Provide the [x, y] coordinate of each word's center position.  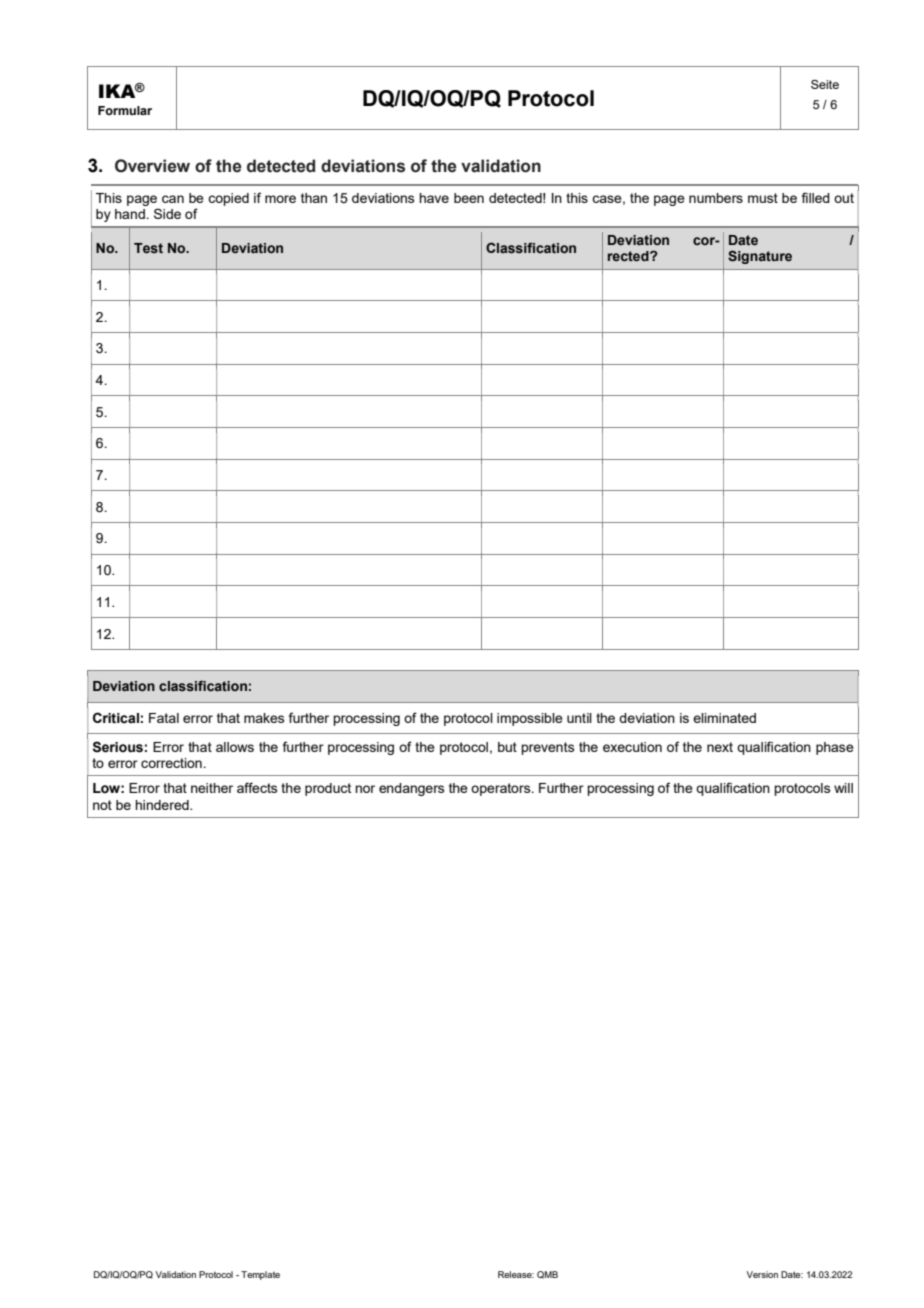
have [434, 198]
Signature [760, 257]
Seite [825, 84]
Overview [152, 166]
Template [260, 1275]
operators [502, 789]
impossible [530, 719]
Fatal [164, 718]
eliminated [724, 718]
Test [148, 248]
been [469, 198]
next [720, 747]
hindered [163, 805]
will [843, 788]
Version [762, 1274]
